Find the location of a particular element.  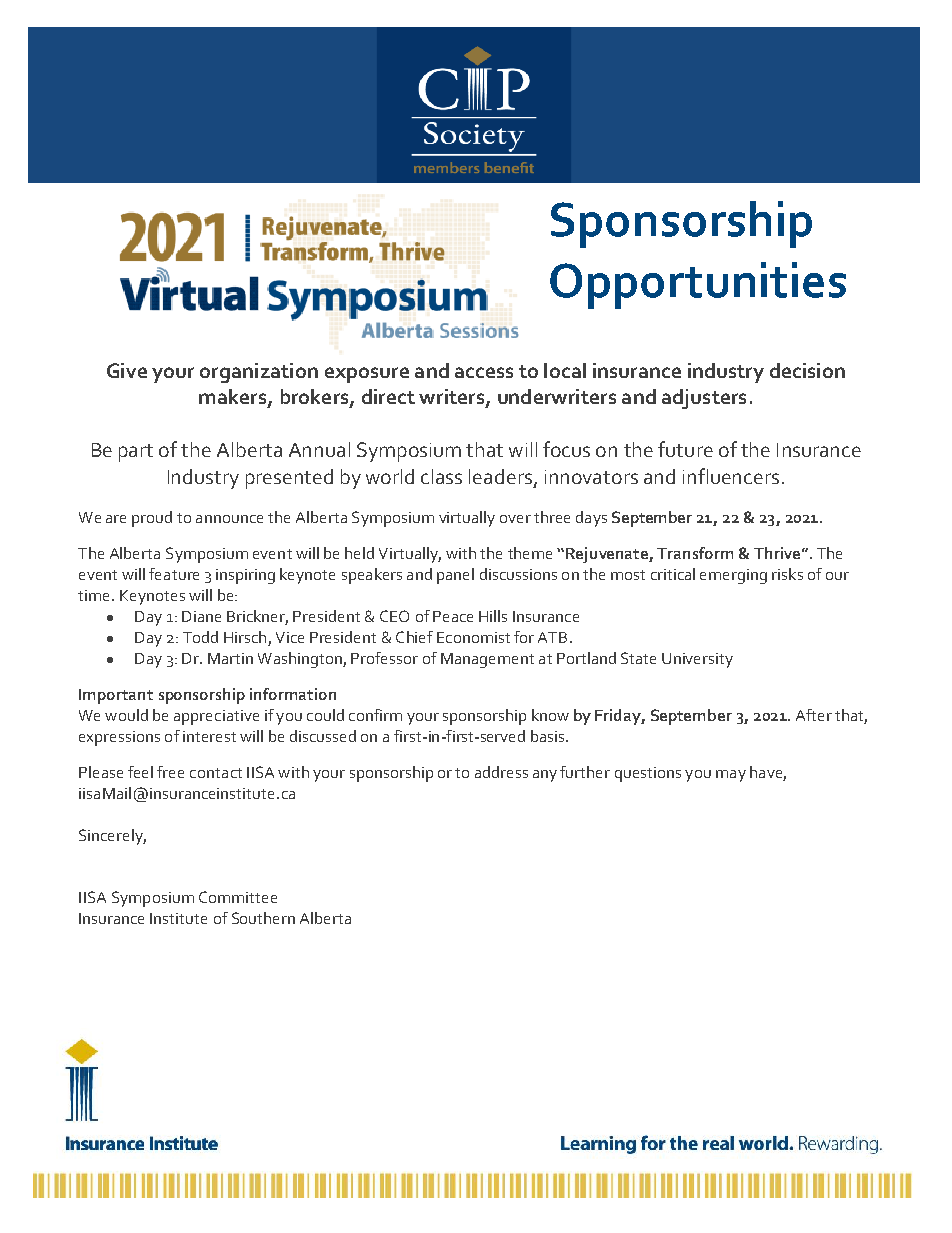

Give is located at coordinates (127, 370).
